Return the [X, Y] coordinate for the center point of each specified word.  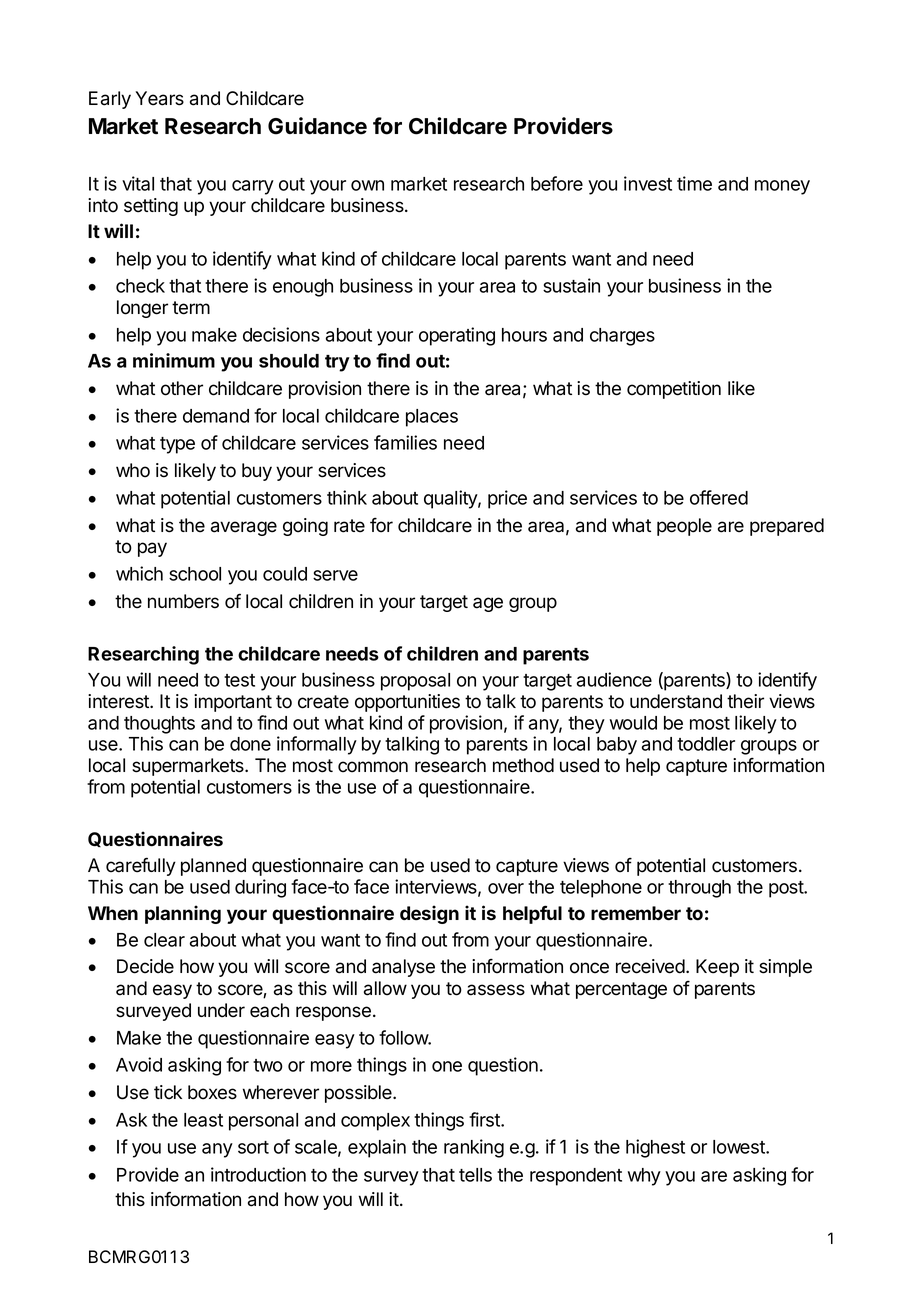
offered [719, 497]
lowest [740, 1147]
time [694, 183]
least [203, 1120]
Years [159, 98]
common [373, 767]
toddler [706, 744]
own [367, 185]
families [405, 442]
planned [213, 867]
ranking [474, 1148]
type [177, 445]
